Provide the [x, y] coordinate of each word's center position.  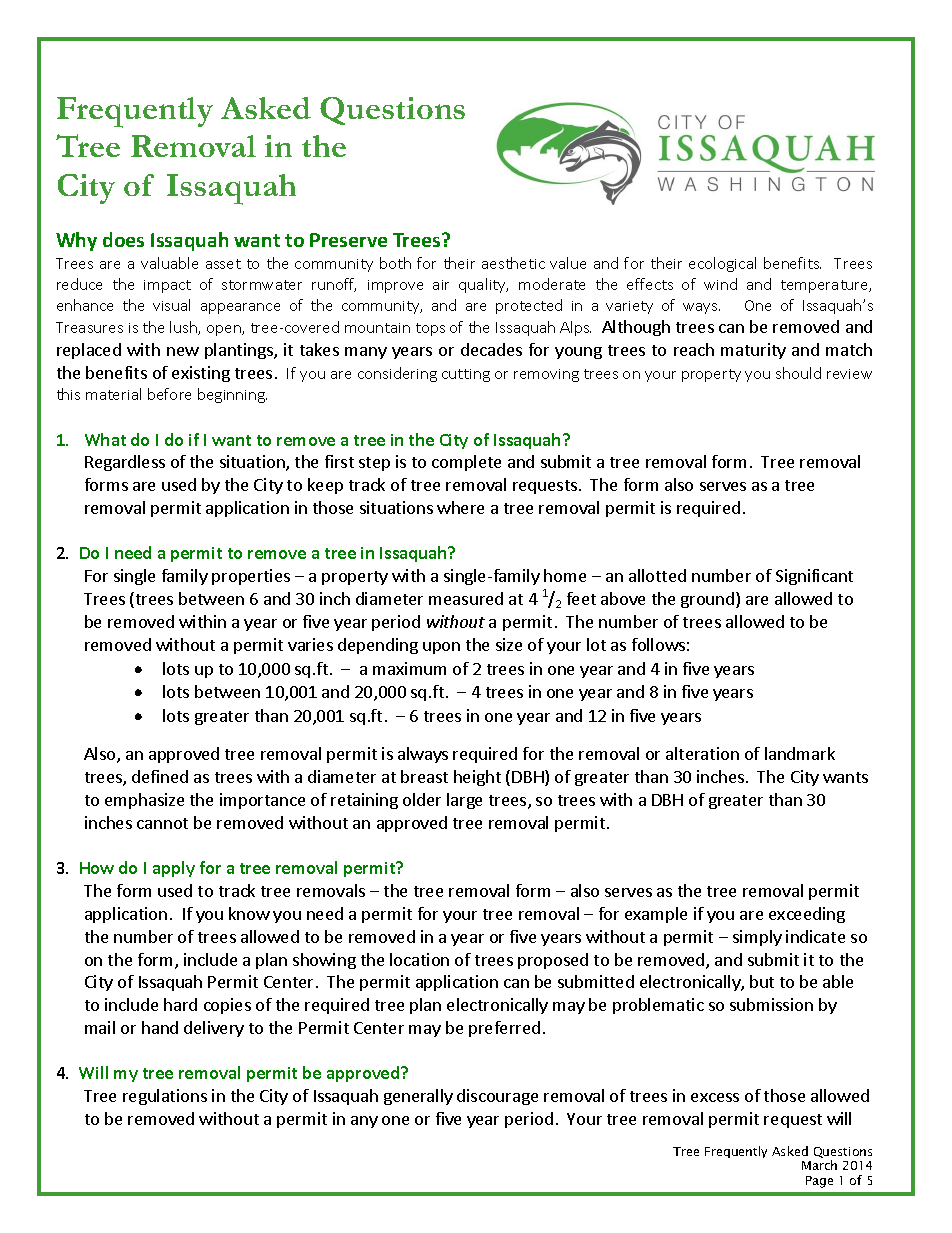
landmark [800, 753]
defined [160, 776]
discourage [497, 1097]
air [441, 285]
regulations [165, 1097]
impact [167, 286]
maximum [409, 668]
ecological [722, 264]
